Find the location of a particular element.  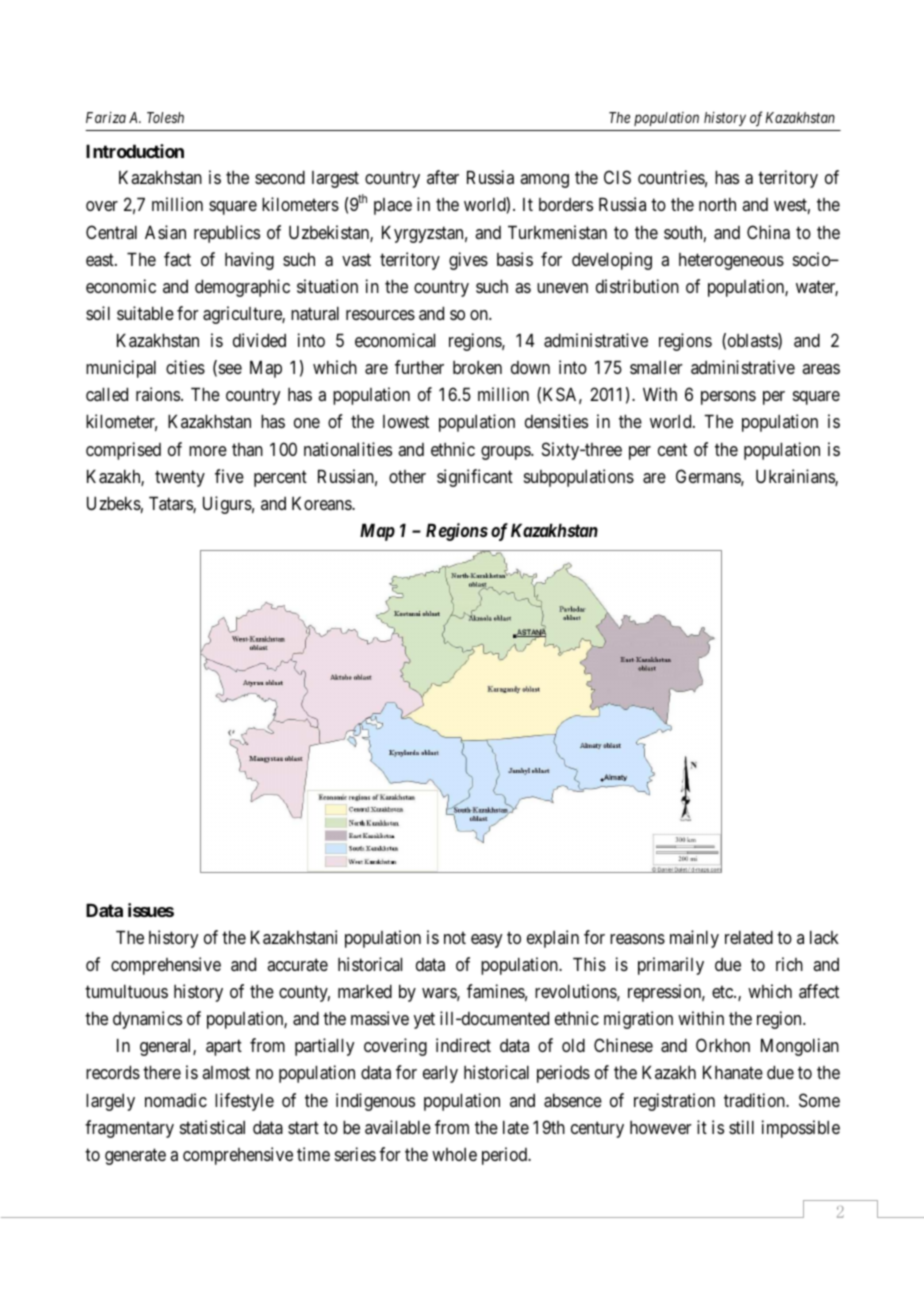

significant is located at coordinates (475, 478).
